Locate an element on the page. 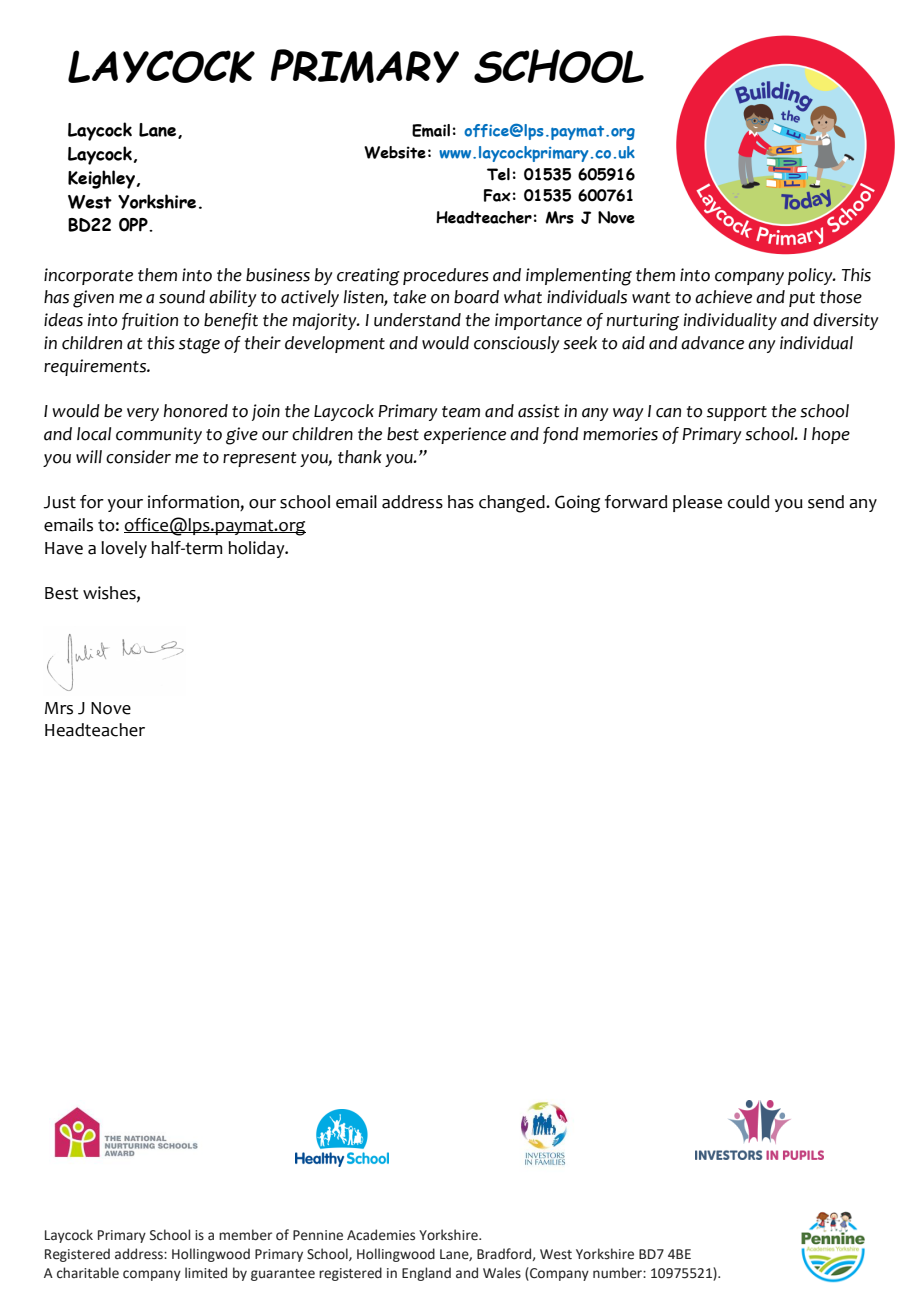 This page has width=924, height=1308. England is located at coordinates (426, 1274).
